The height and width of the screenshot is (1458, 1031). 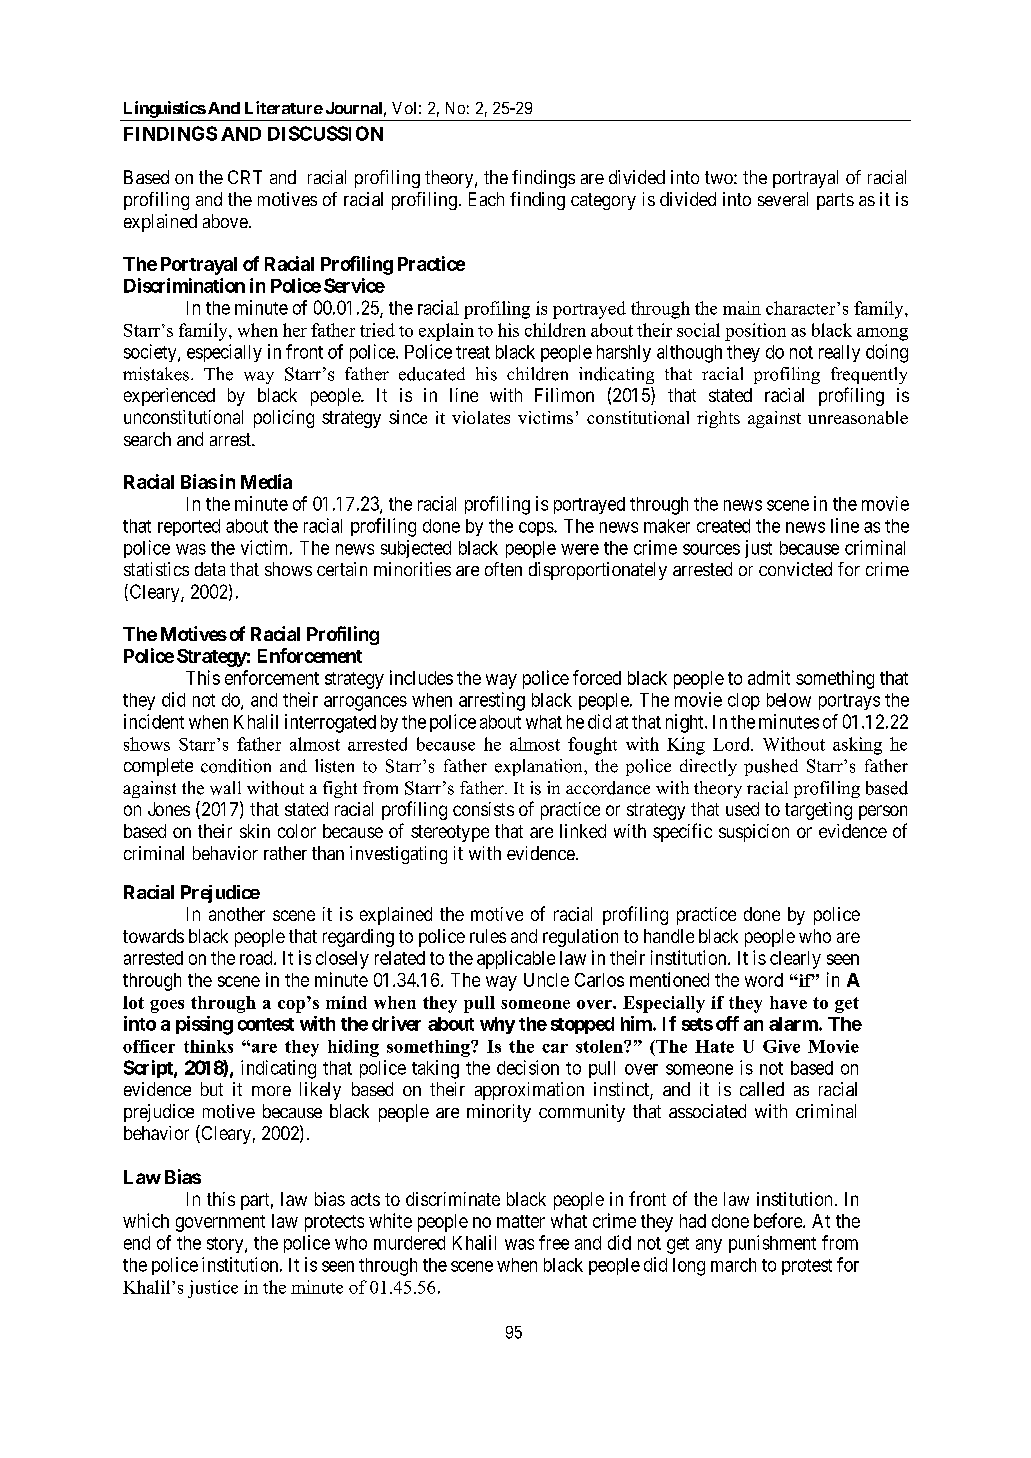 What do you see at coordinates (483, 809) in the screenshot?
I see `consists` at bounding box center [483, 809].
